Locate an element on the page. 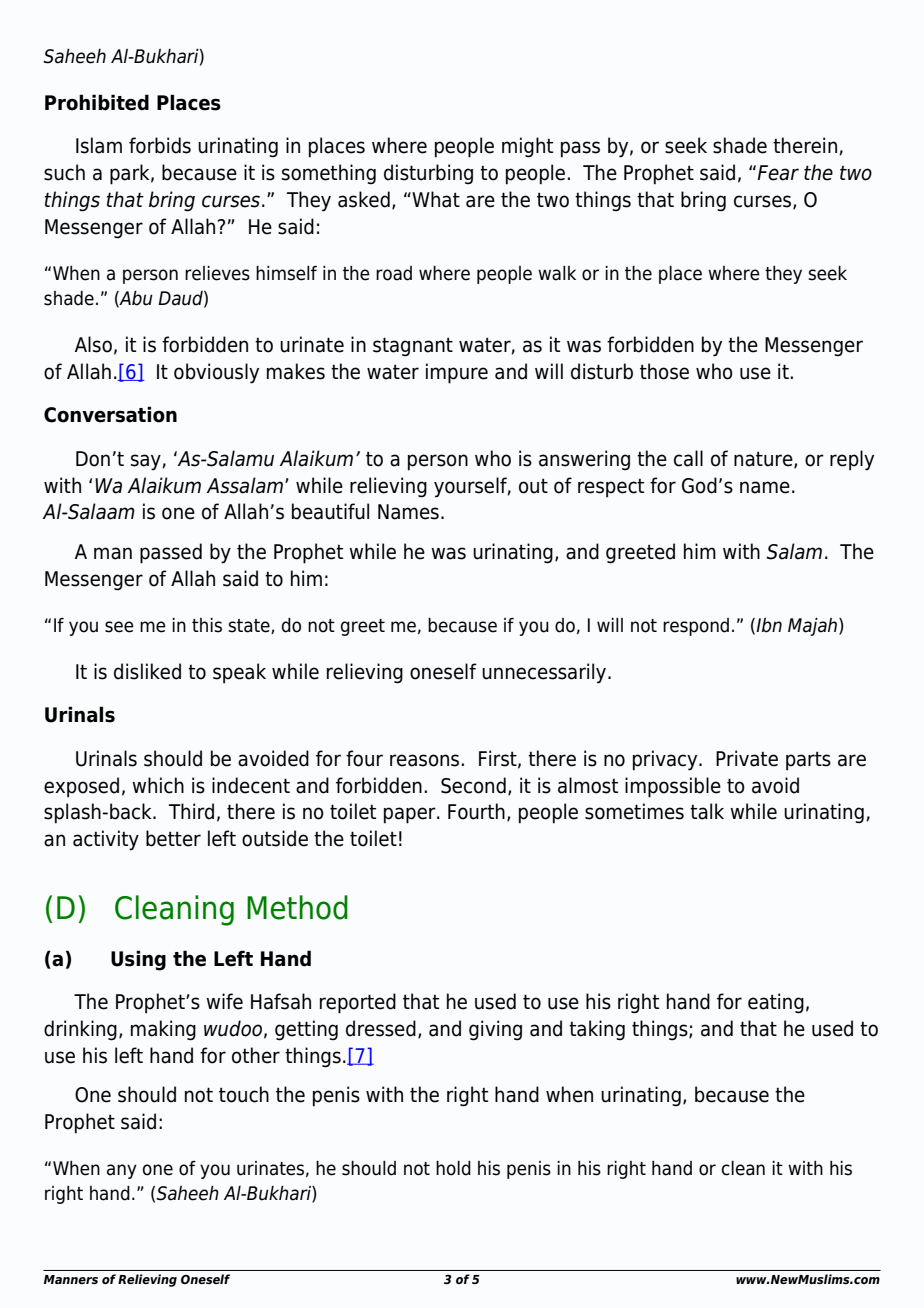 This image has width=924, height=1308. Private is located at coordinates (747, 758).
